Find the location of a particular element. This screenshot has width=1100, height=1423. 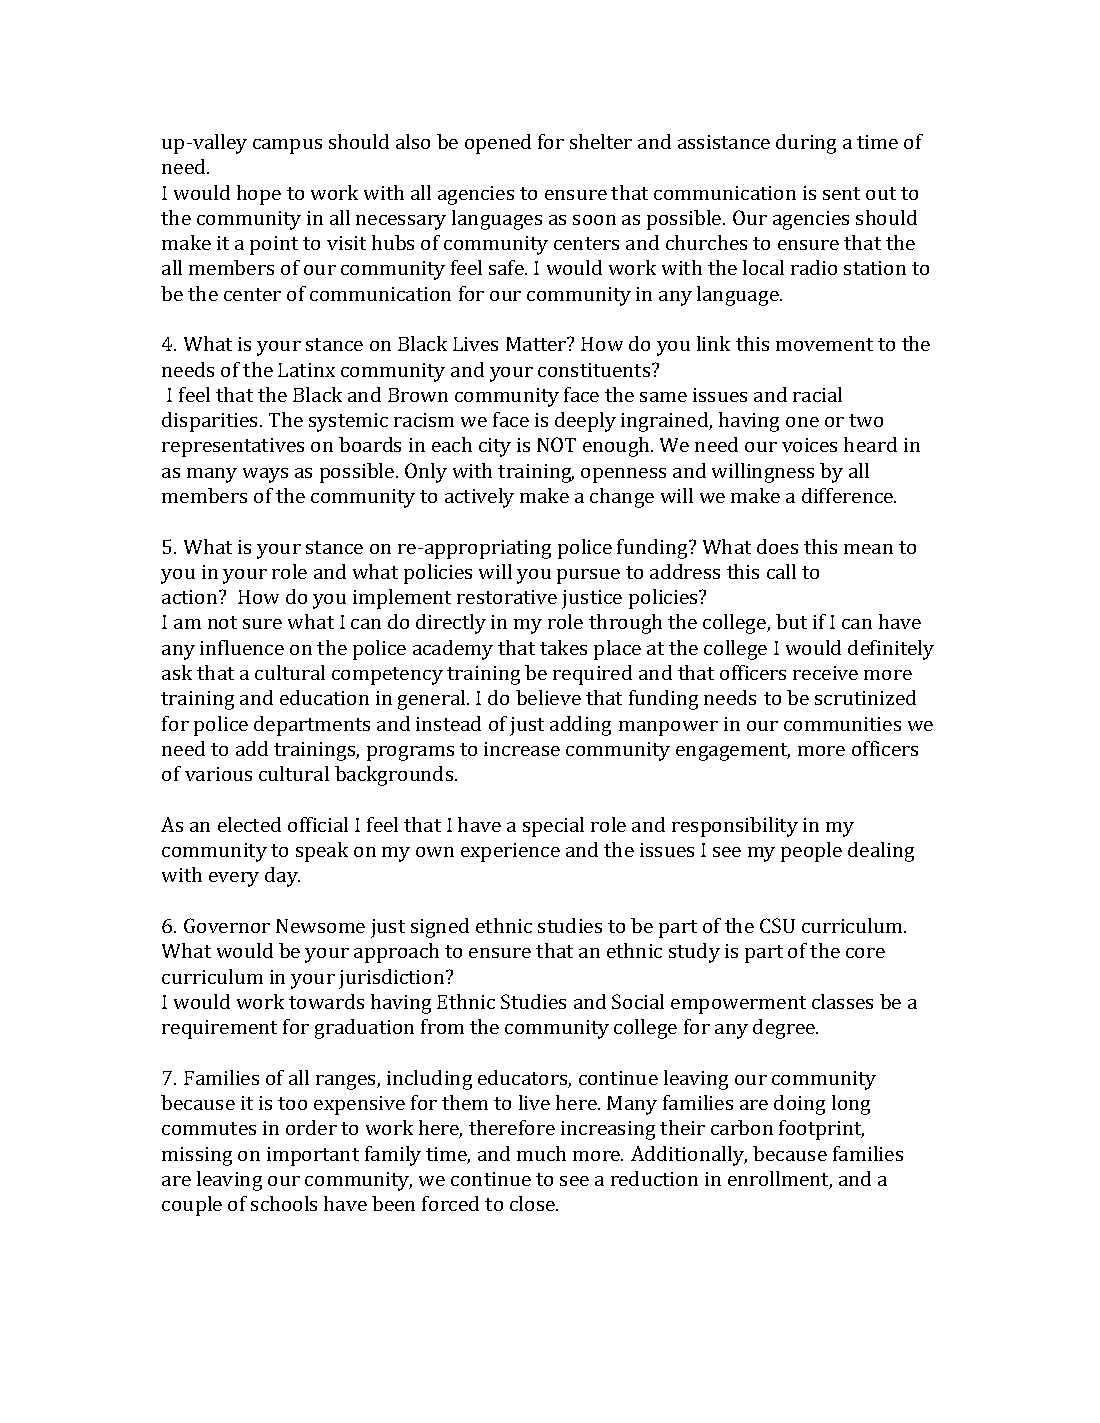

hope is located at coordinates (259, 195).
